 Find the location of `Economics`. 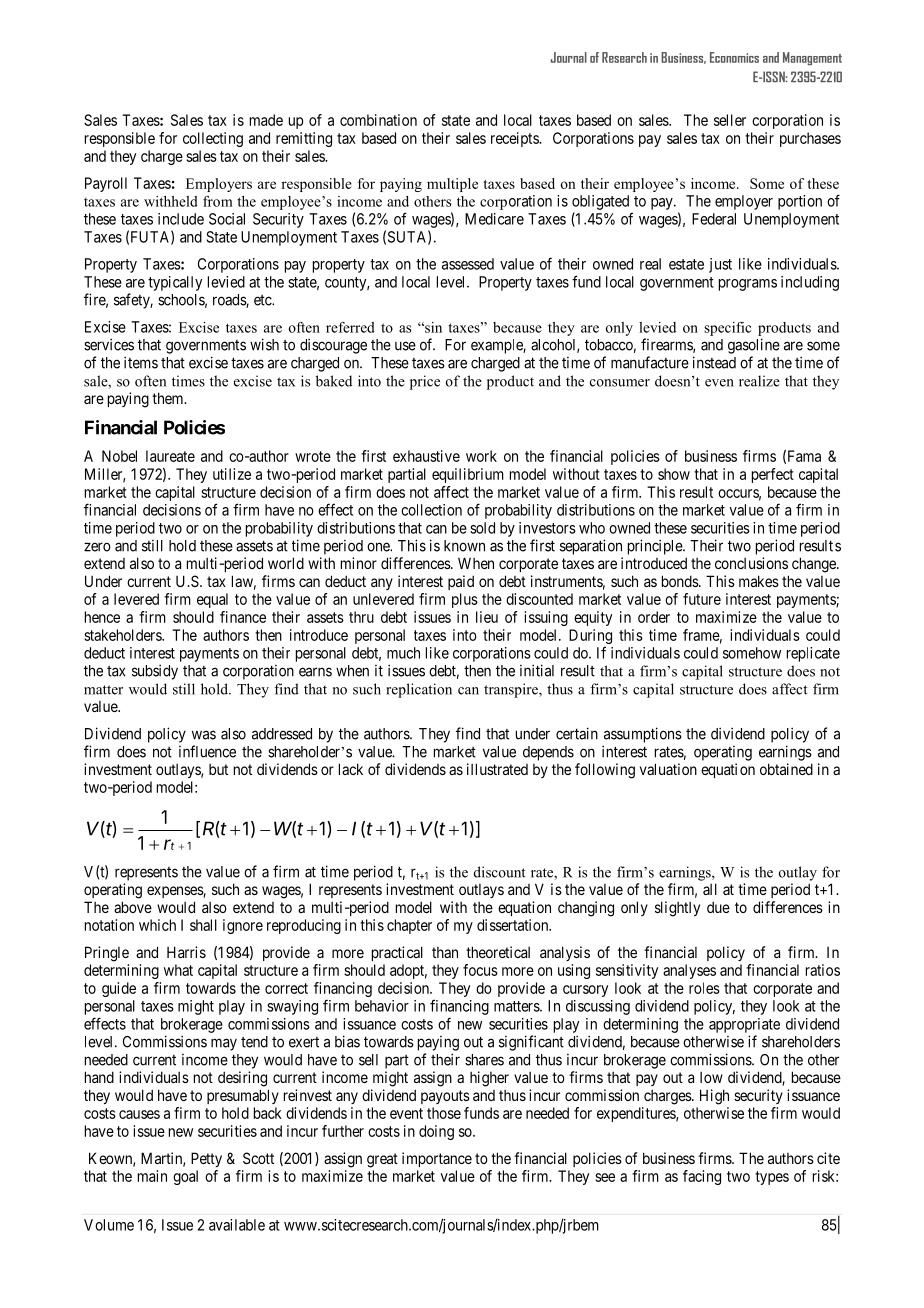

Economics is located at coordinates (734, 57).
